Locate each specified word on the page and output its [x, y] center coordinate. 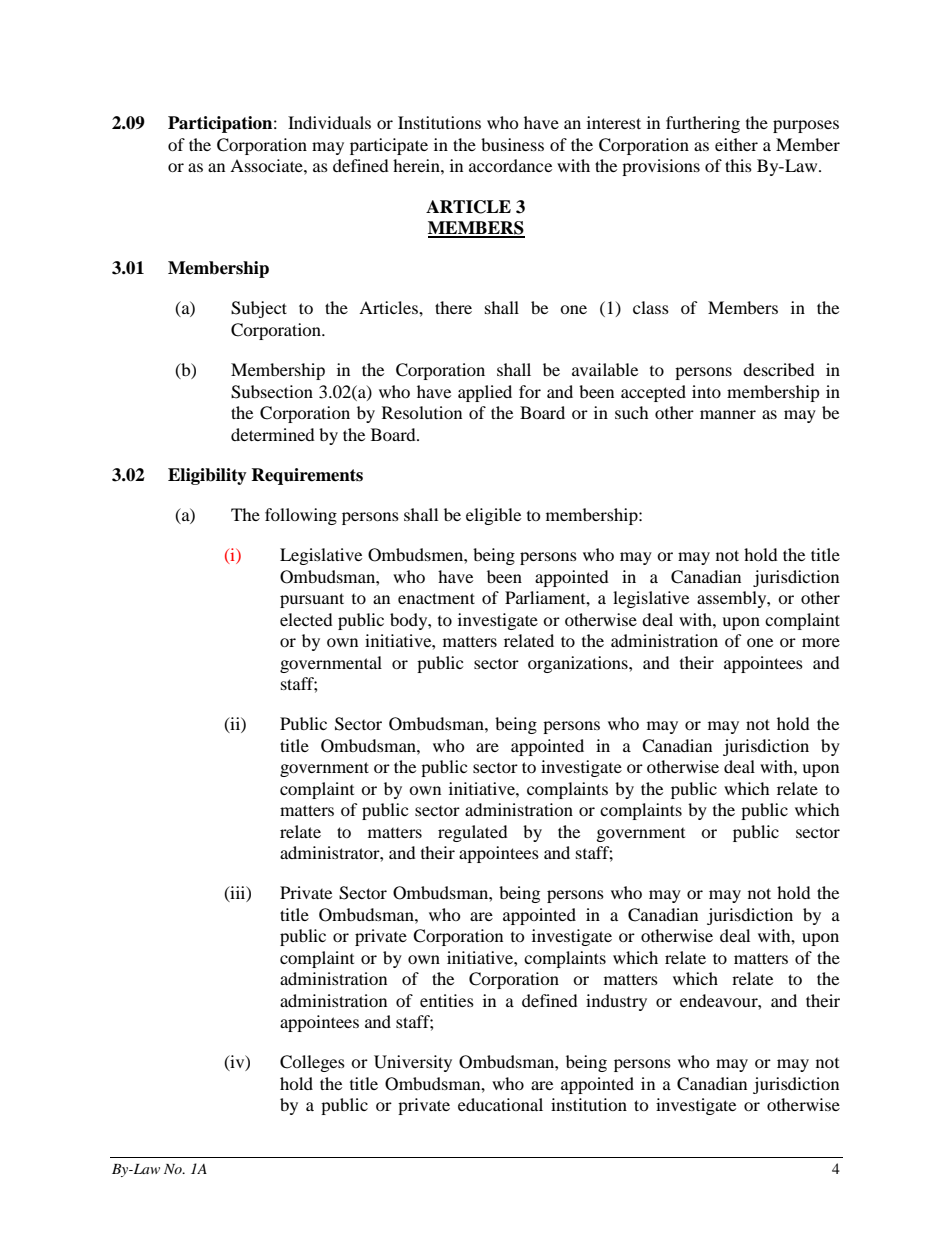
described [779, 369]
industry [616, 1002]
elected [306, 619]
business [512, 144]
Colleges [312, 1063]
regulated [473, 833]
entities [447, 1000]
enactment [436, 598]
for [530, 391]
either [736, 144]
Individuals [329, 122]
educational [500, 1104]
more [821, 642]
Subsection [272, 392]
